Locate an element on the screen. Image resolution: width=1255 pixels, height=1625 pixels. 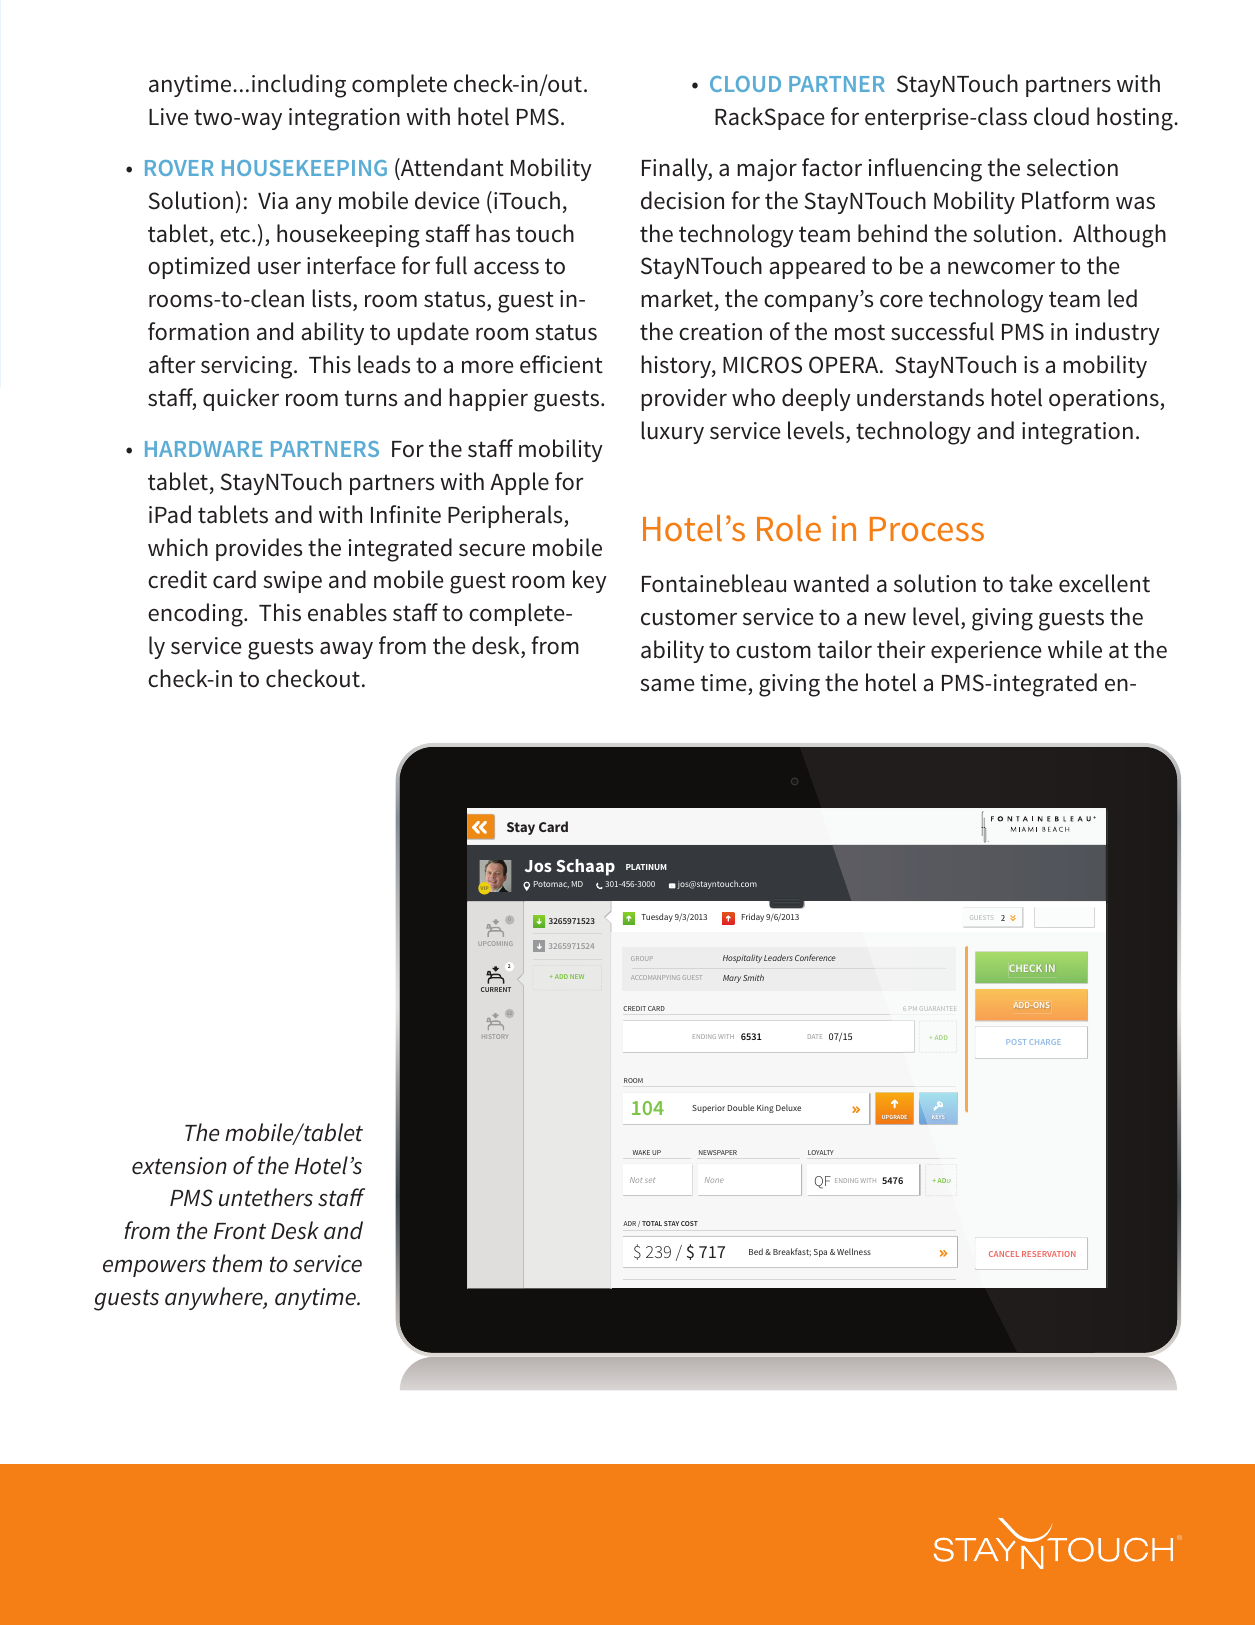
Front is located at coordinates (240, 1231).
